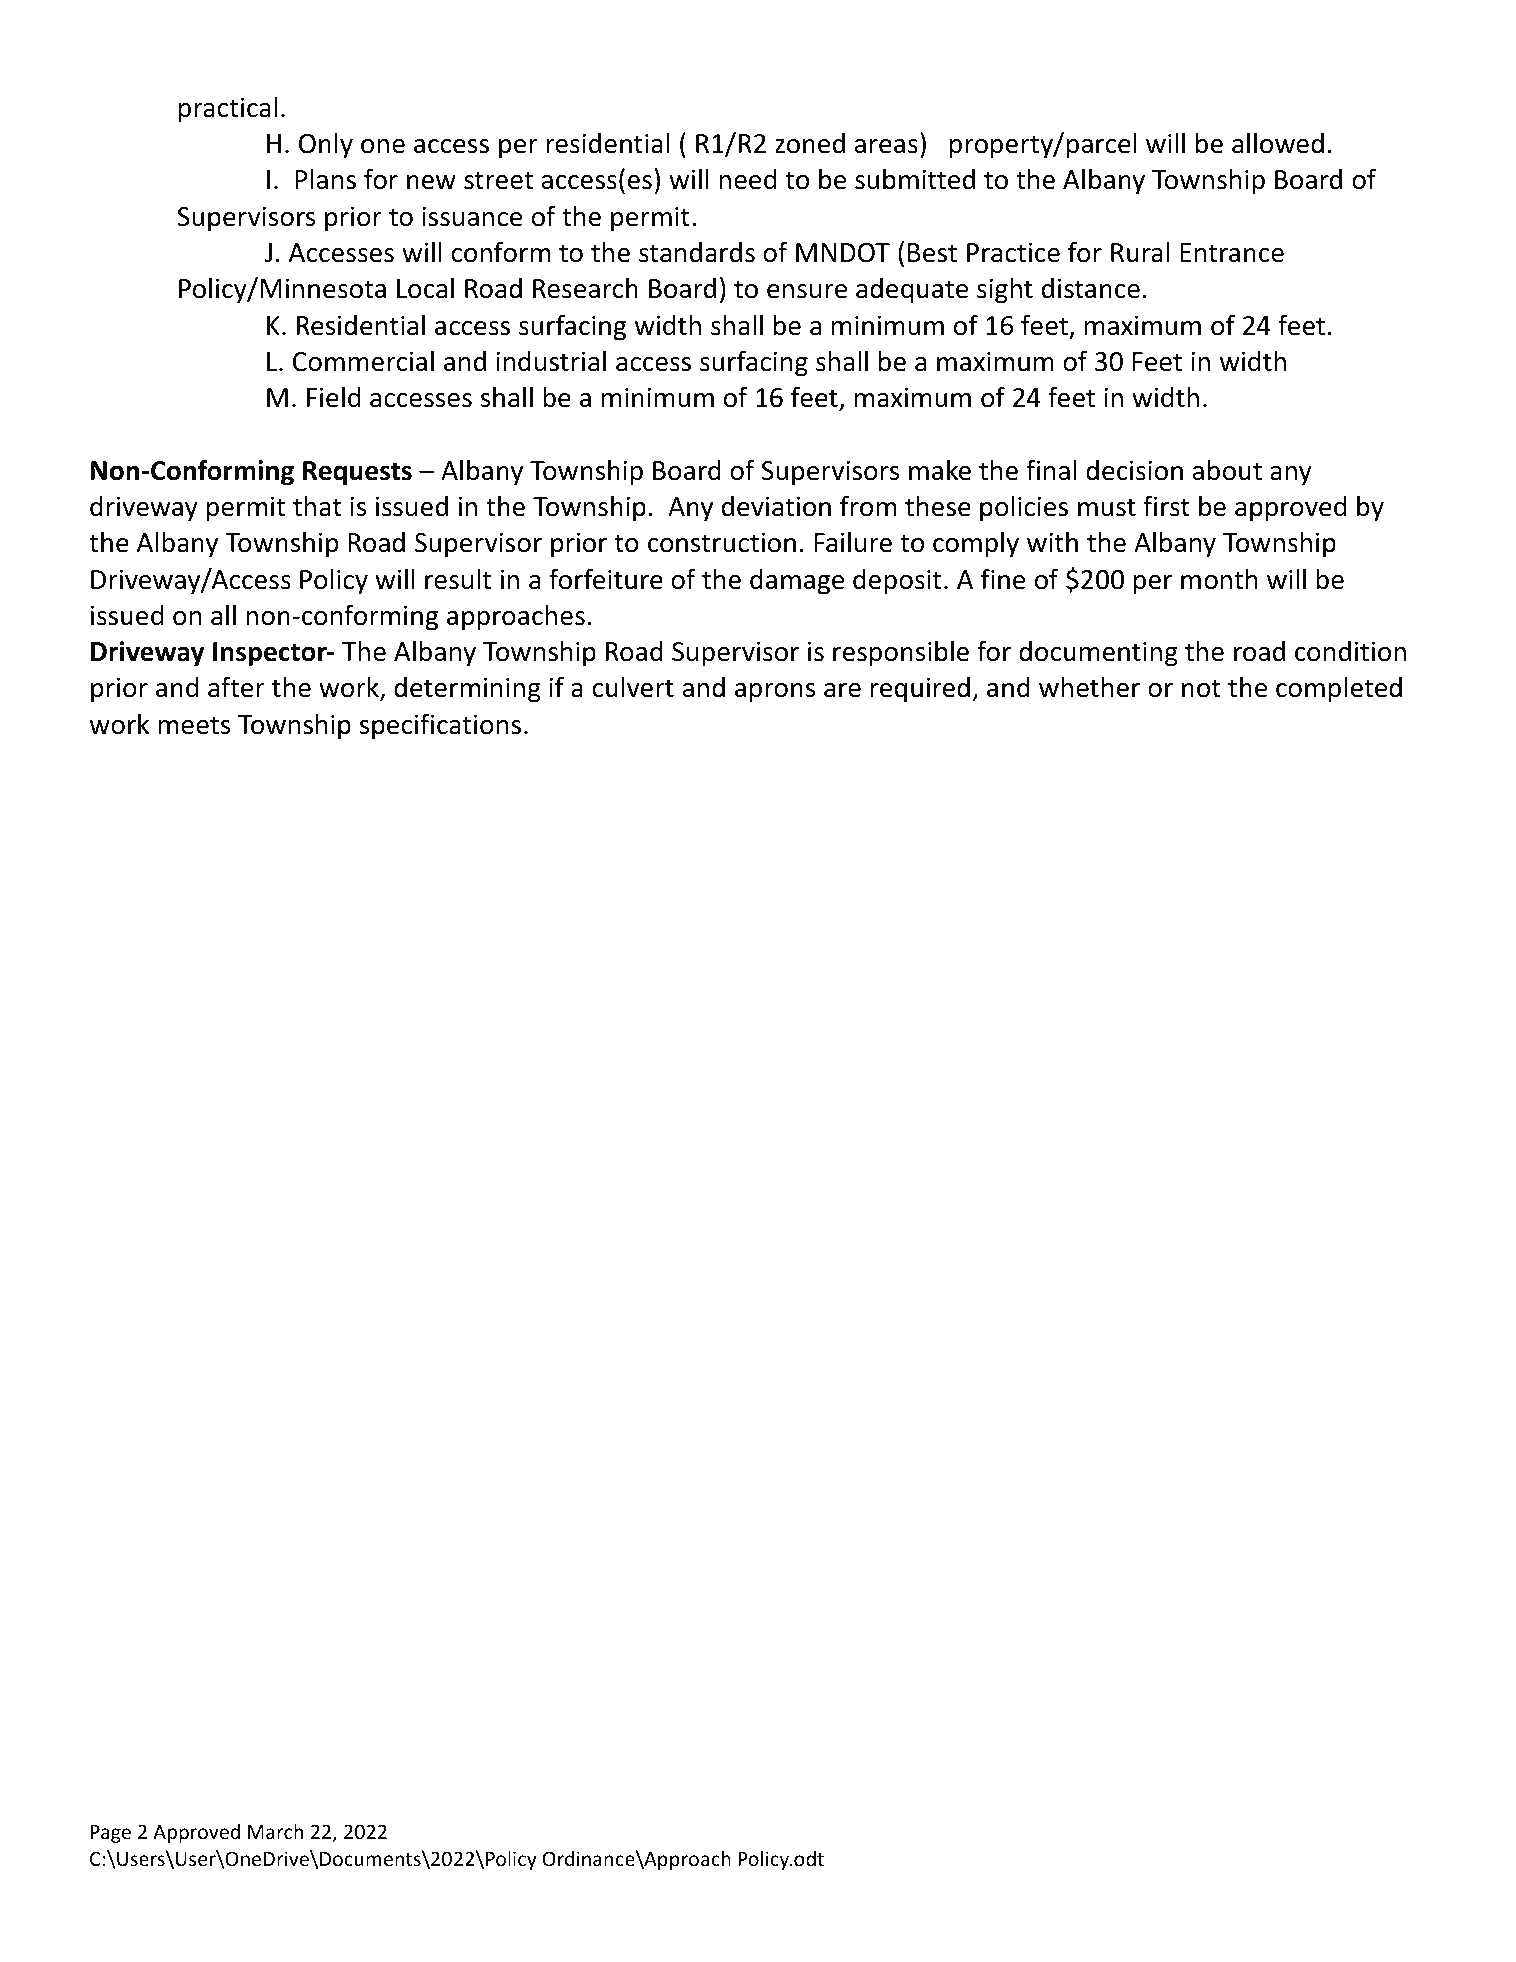 The width and height of the screenshot is (1516, 1962). Describe the element at coordinates (920, 690) in the screenshot. I see `required` at that location.
